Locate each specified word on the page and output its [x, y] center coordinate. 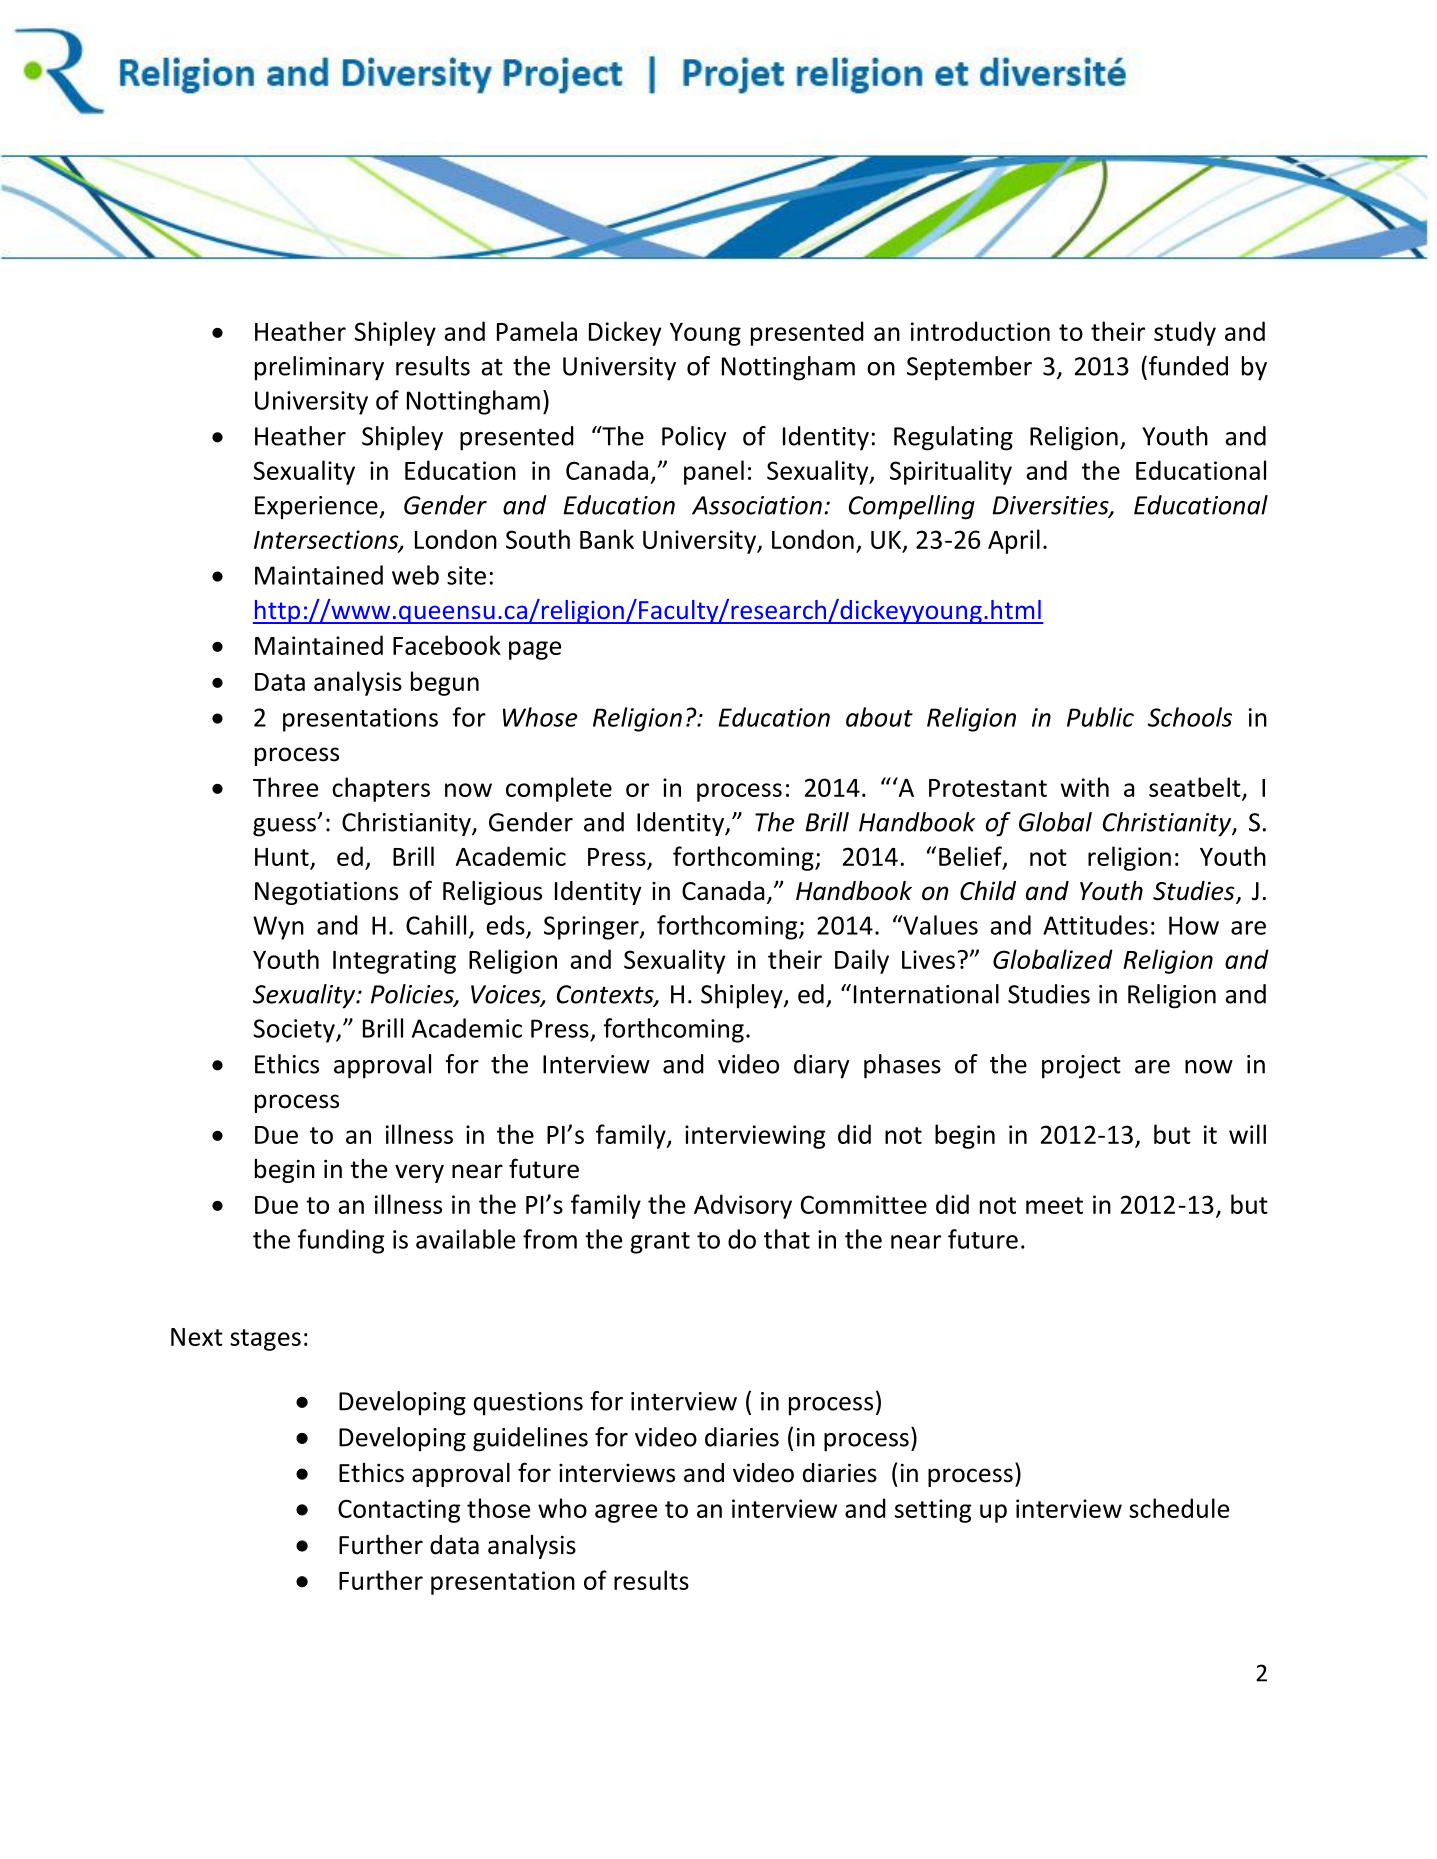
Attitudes [1095, 925]
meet [1054, 1205]
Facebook [447, 645]
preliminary [319, 368]
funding [341, 1241]
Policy [694, 438]
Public [1100, 717]
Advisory [743, 1206]
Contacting [399, 1511]
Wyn [278, 928]
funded [1187, 366]
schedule [1179, 1508]
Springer [592, 928]
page [535, 650]
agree [626, 1513]
